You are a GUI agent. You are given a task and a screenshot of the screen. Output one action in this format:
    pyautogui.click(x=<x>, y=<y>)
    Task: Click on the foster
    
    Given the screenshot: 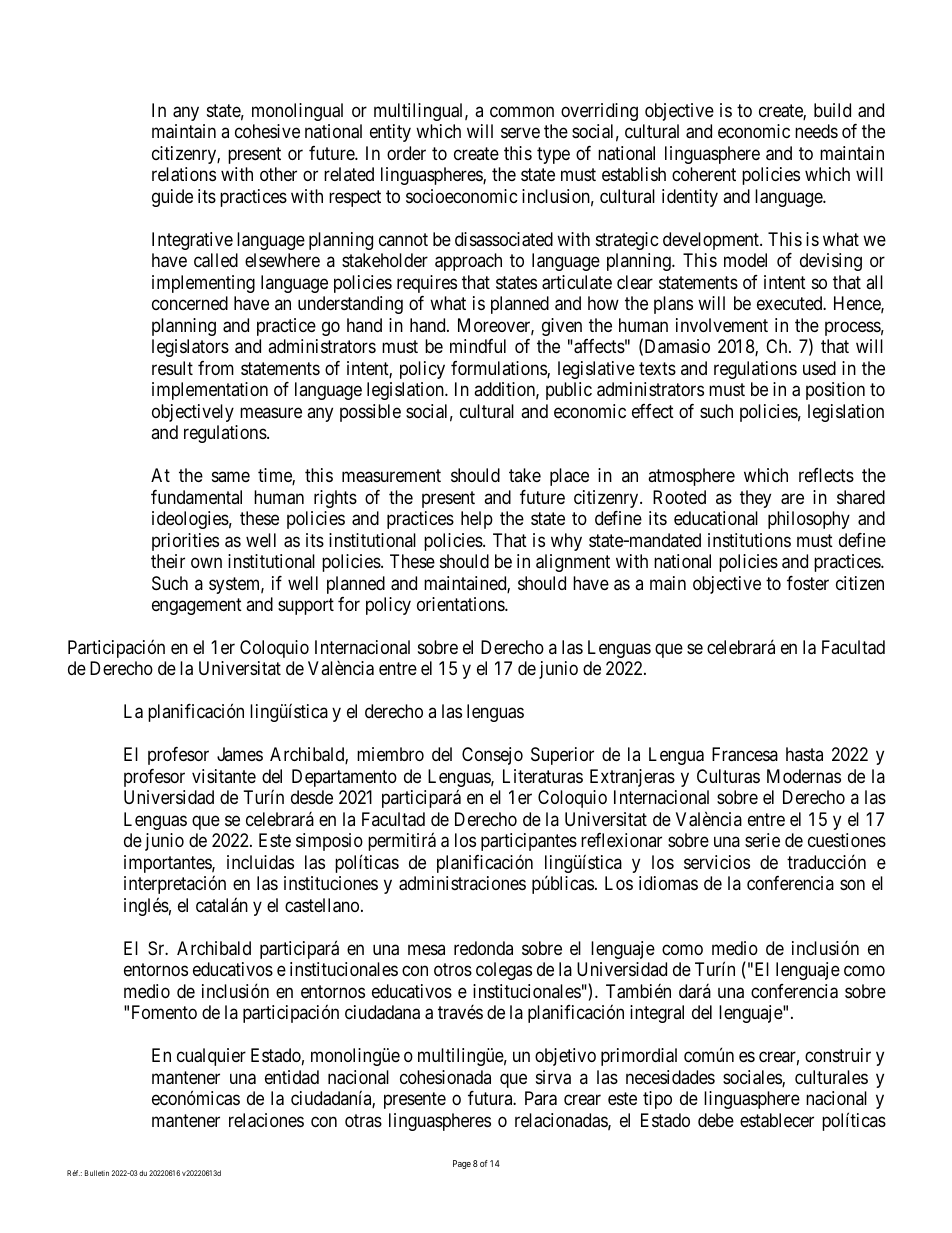 What is the action you would take?
    pyautogui.click(x=808, y=583)
